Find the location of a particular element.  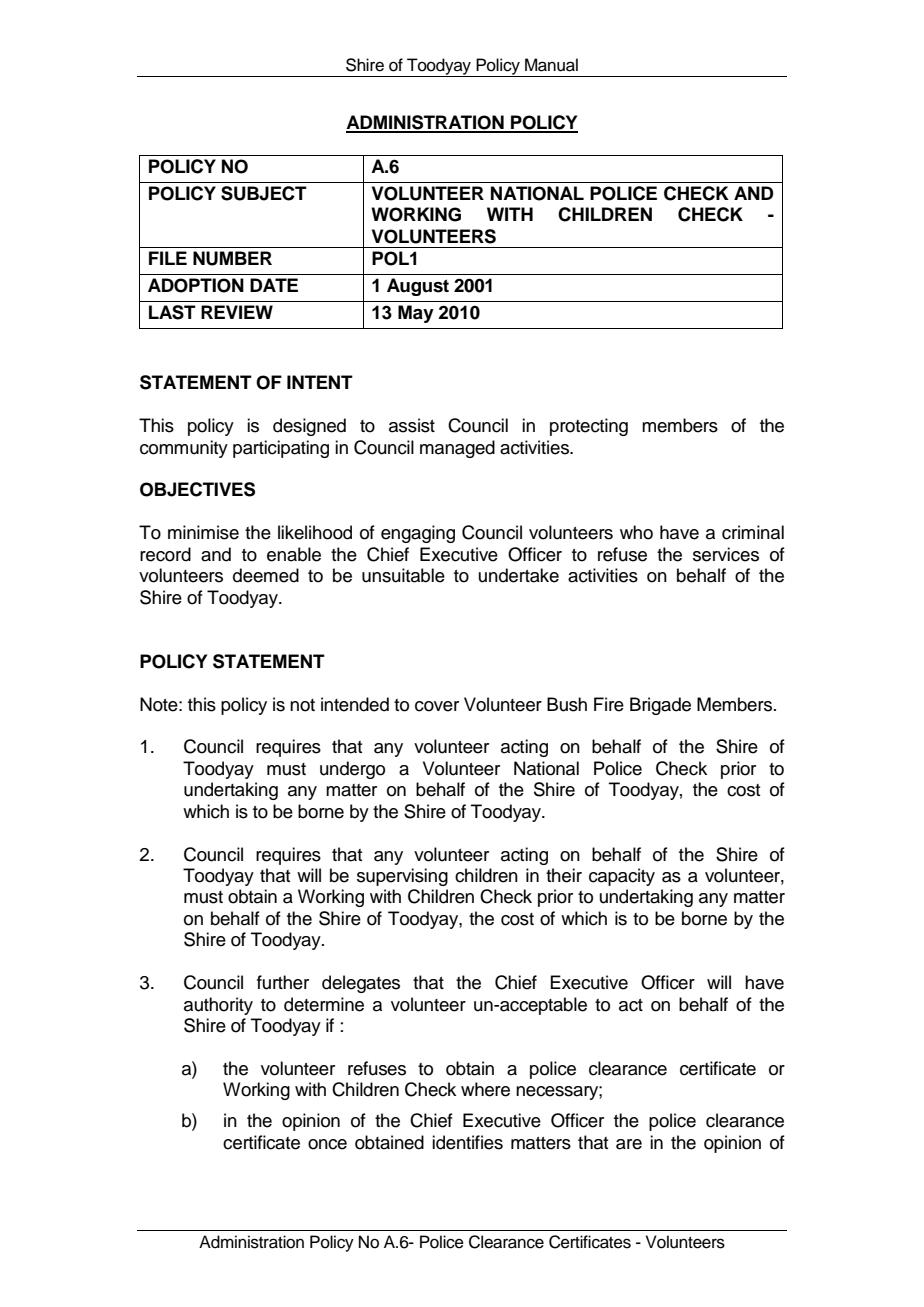

services is located at coordinates (726, 554).
